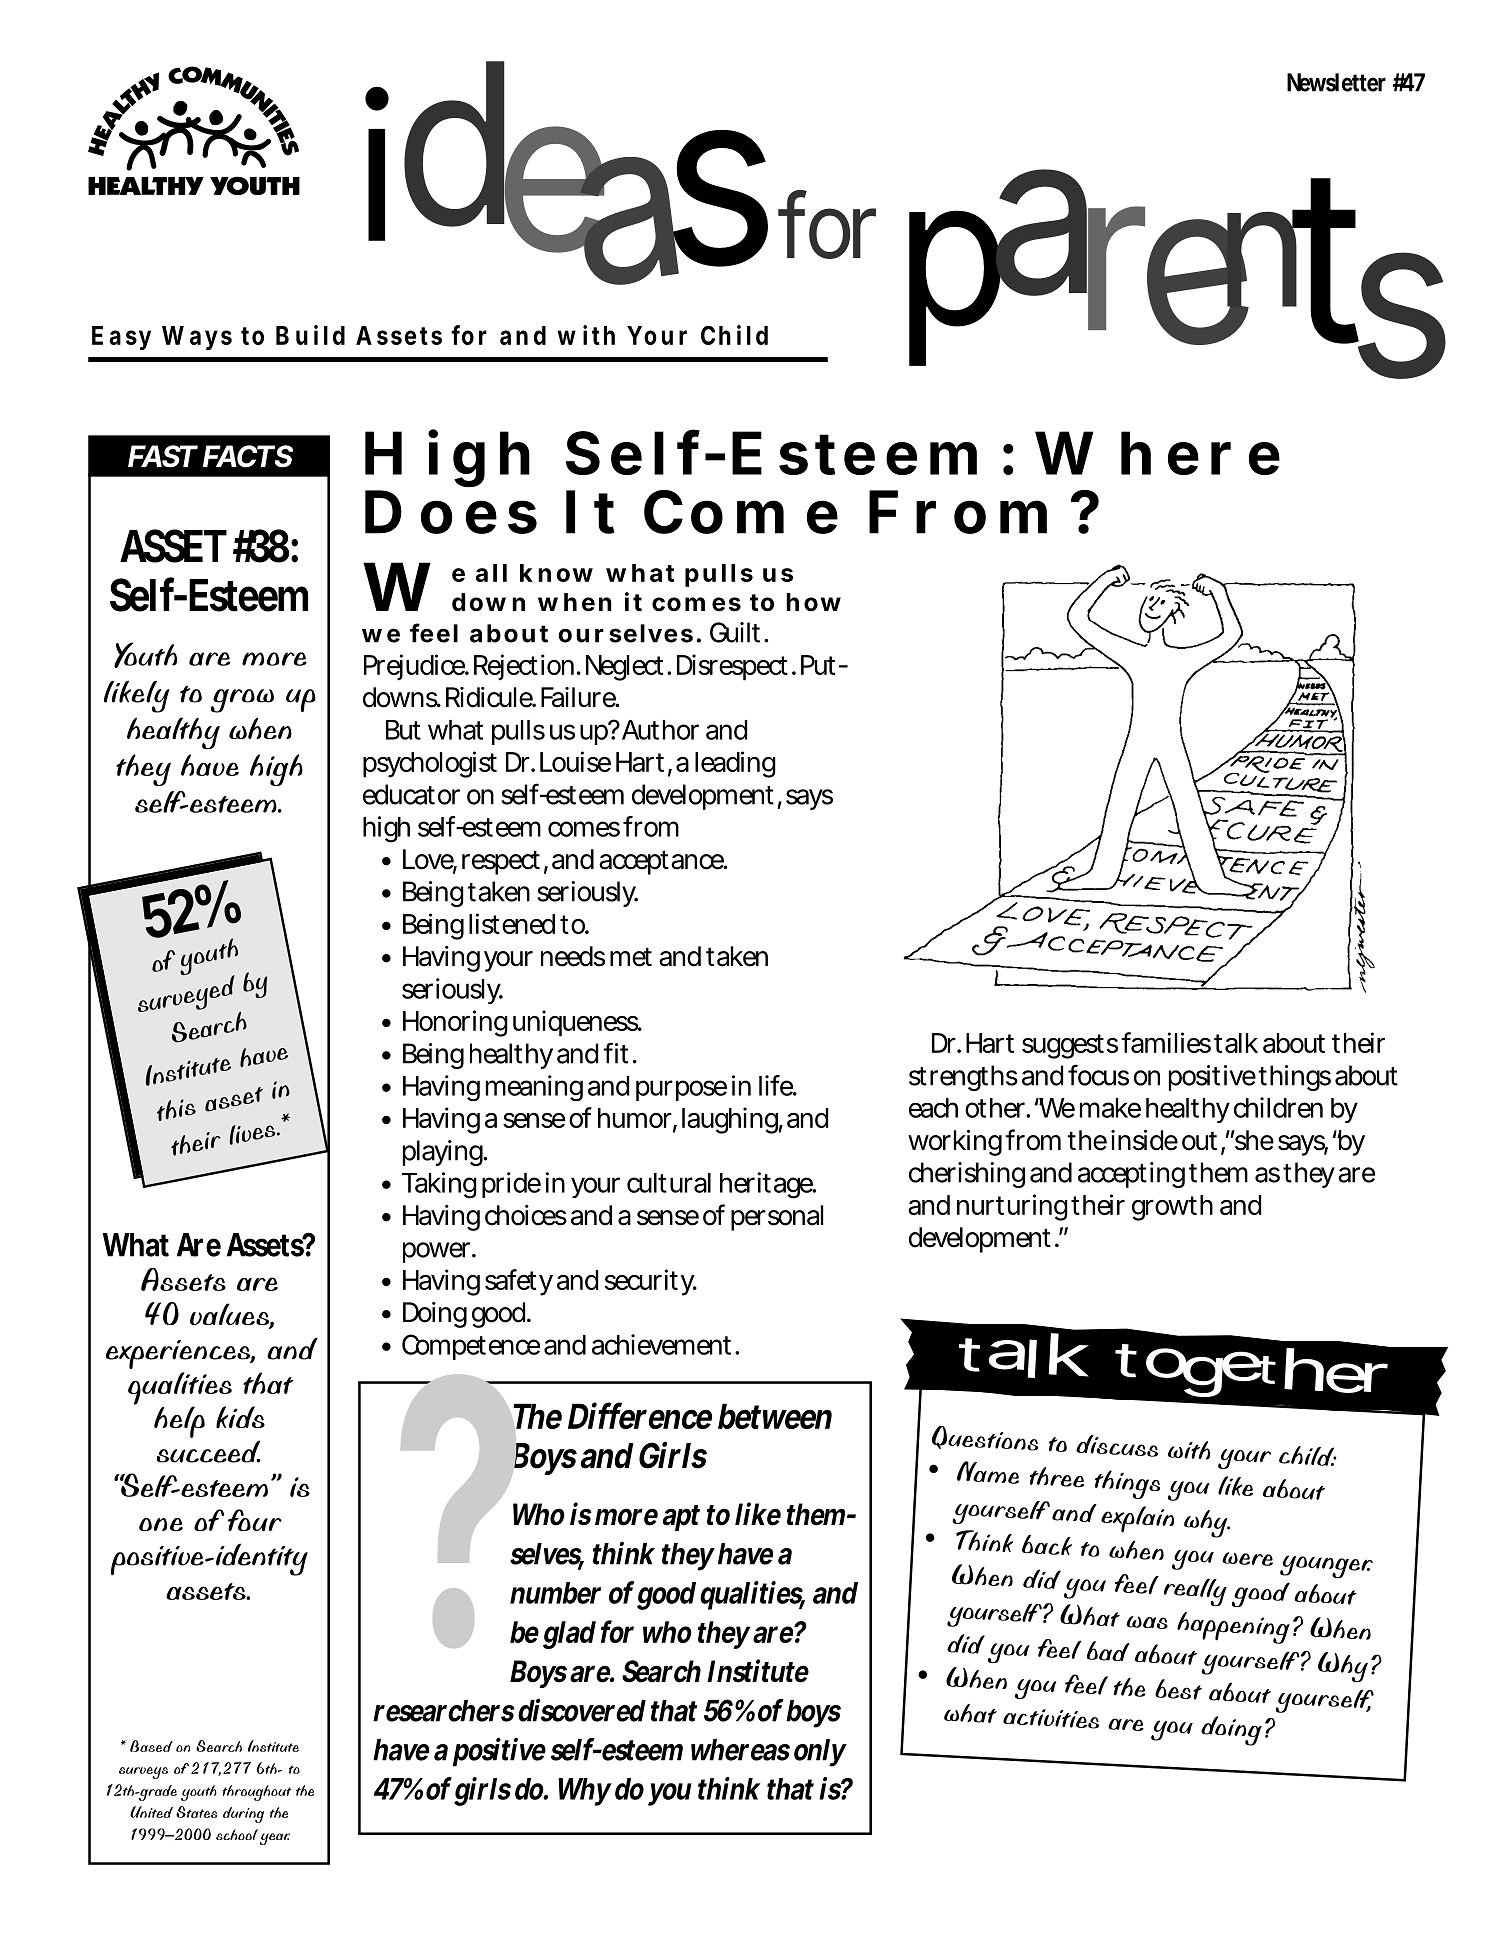 This image has width=1501, height=1942. Describe the element at coordinates (664, 1344) in the image. I see `achievement` at that location.
